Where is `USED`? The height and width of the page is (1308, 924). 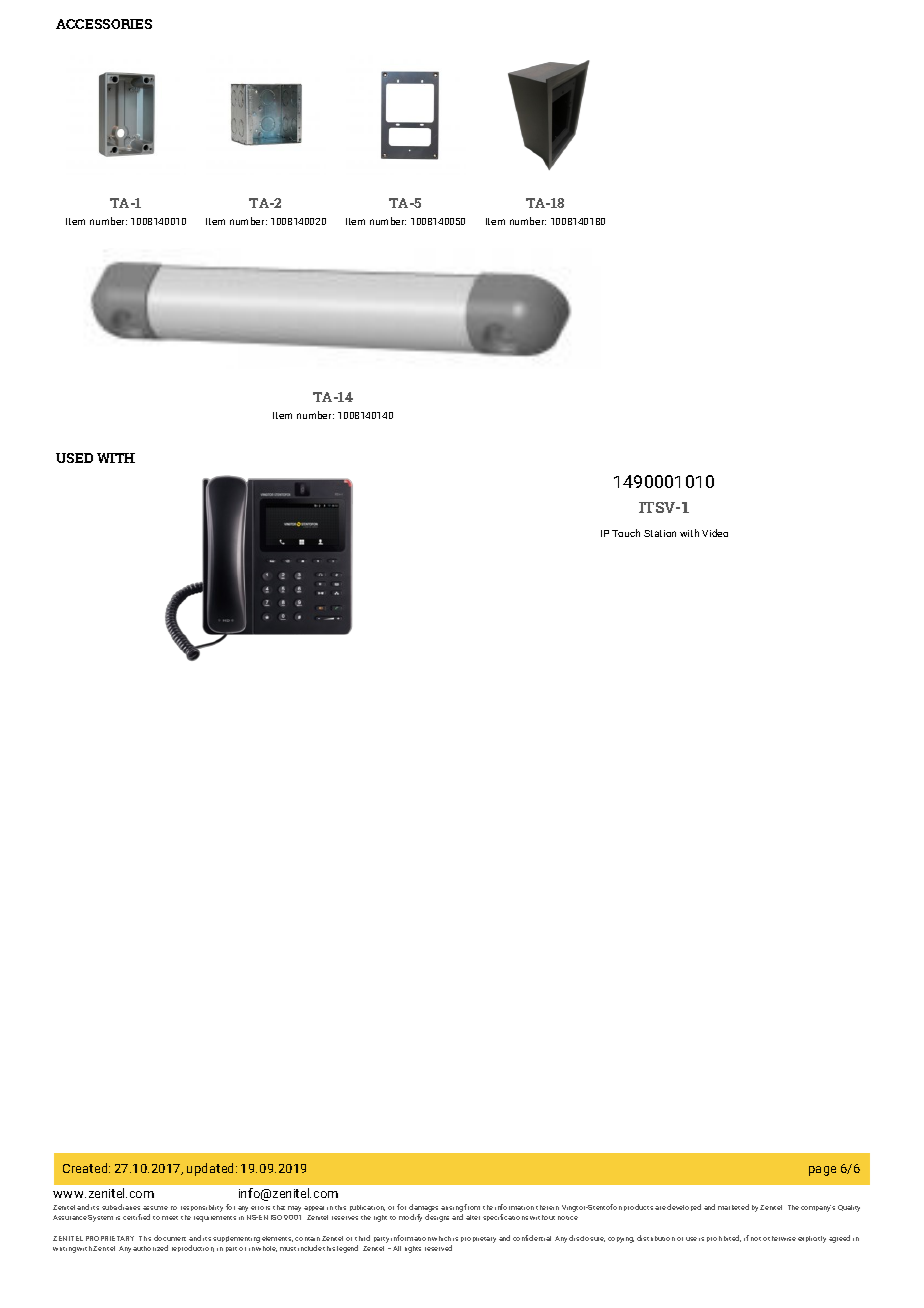
USED is located at coordinates (74, 458).
